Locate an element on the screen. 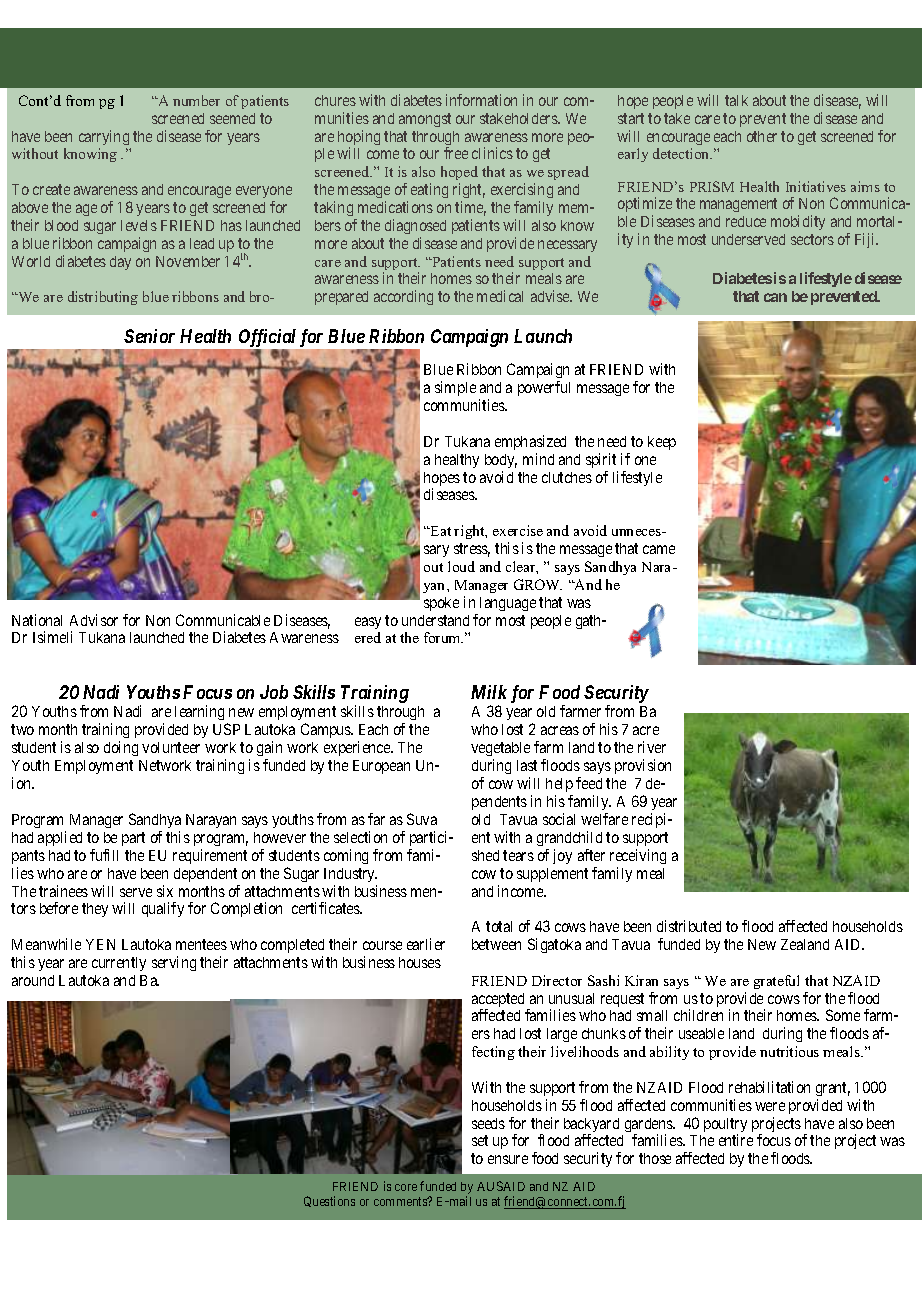 The height and width of the screenshot is (1308, 924). amongst is located at coordinates (425, 120).
